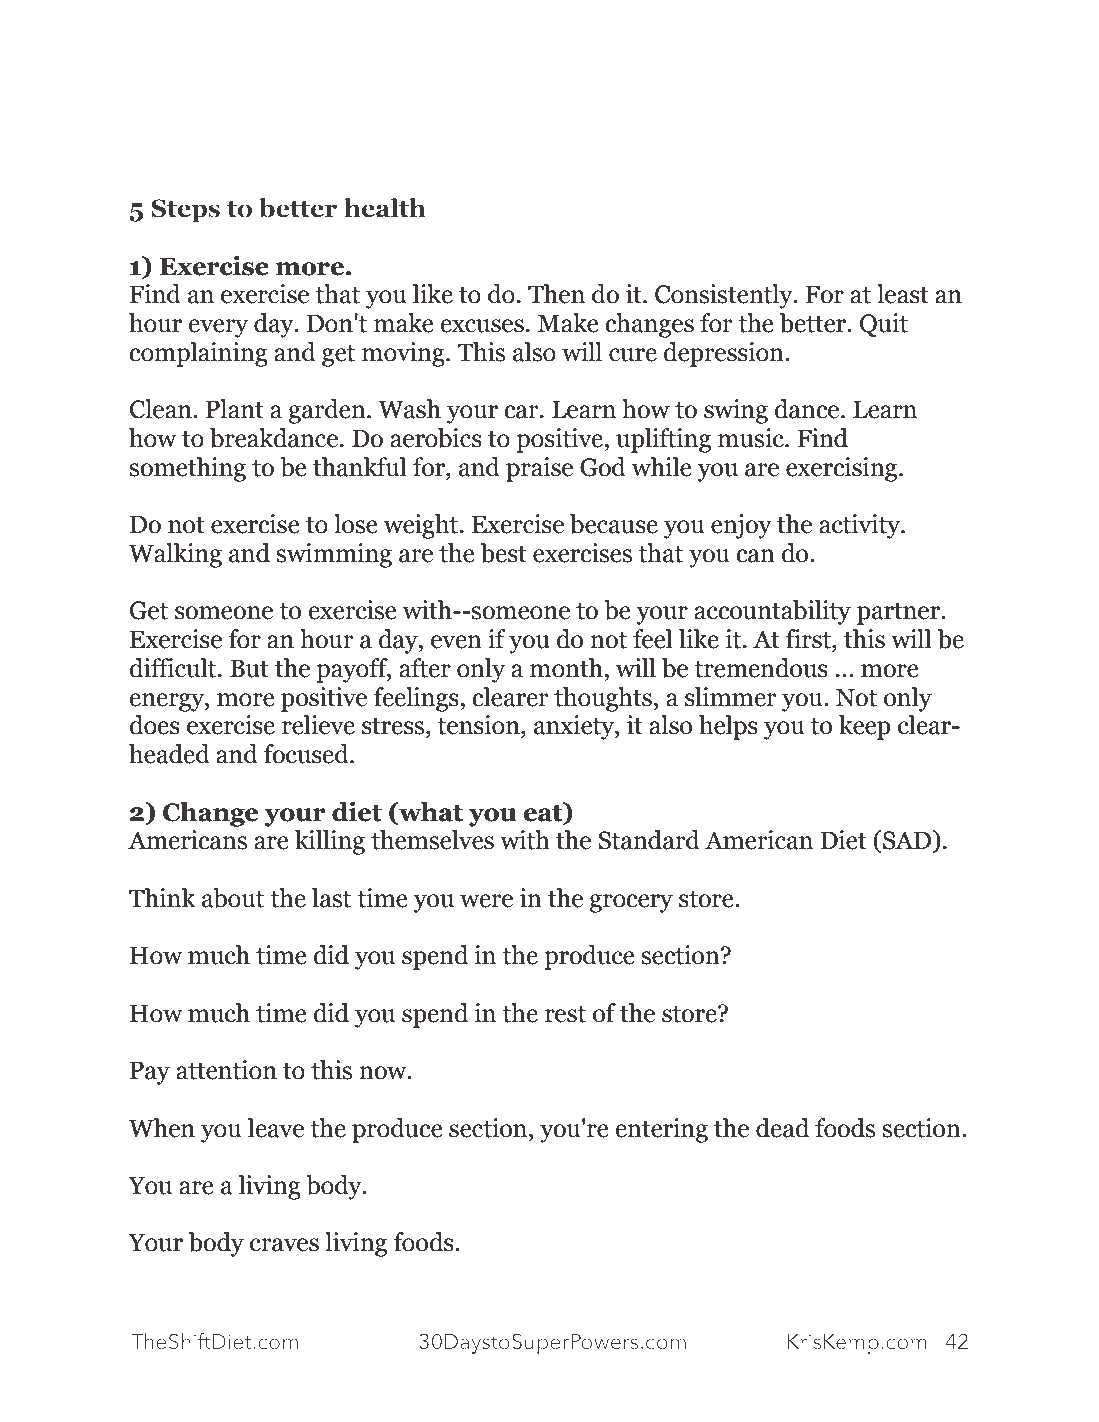 The width and height of the page is (1099, 1422). What do you see at coordinates (284, 1245) in the page?
I see `craves` at bounding box center [284, 1245].
